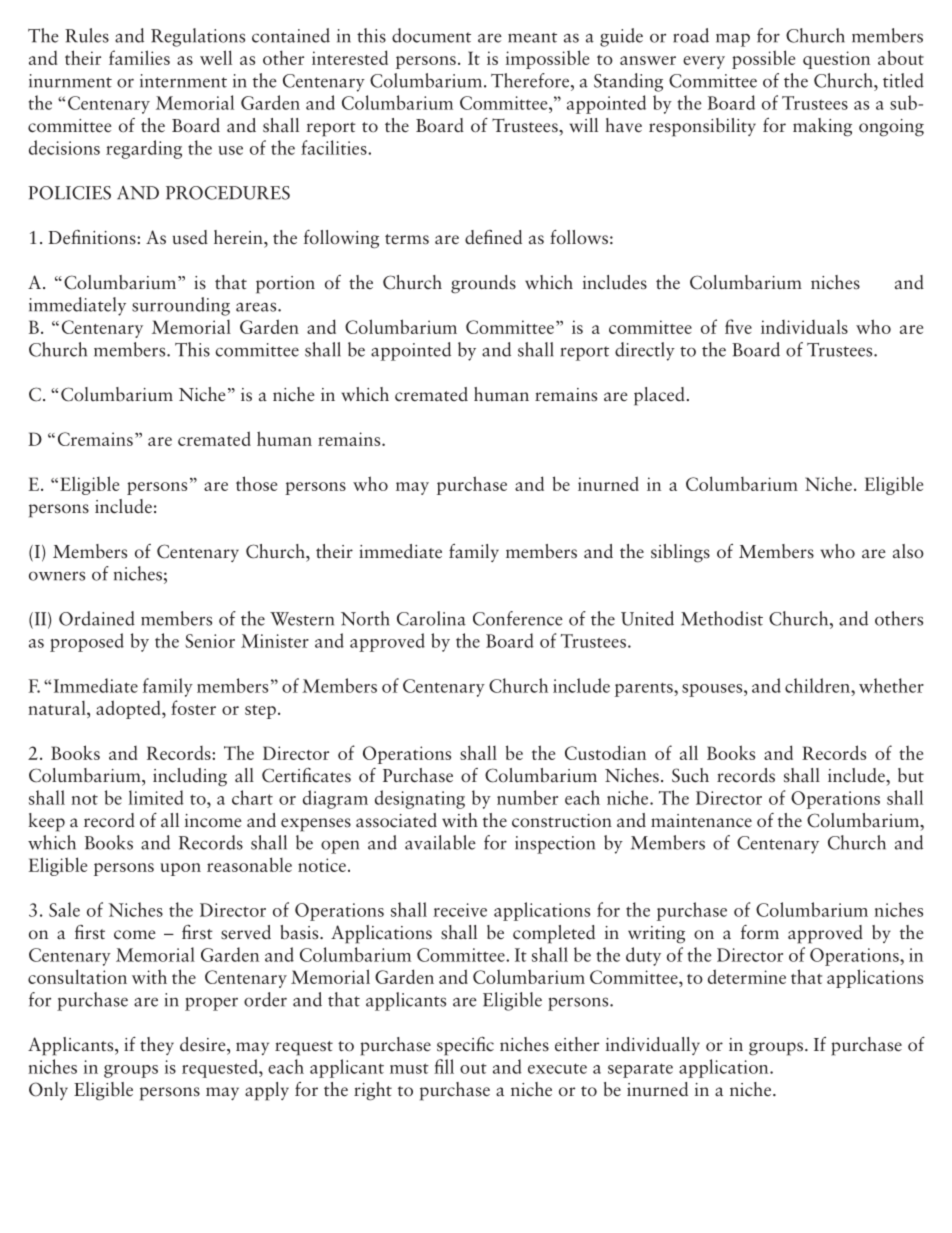 The image size is (952, 1233). What do you see at coordinates (531, 80) in the screenshot?
I see `Therefore` at bounding box center [531, 80].
